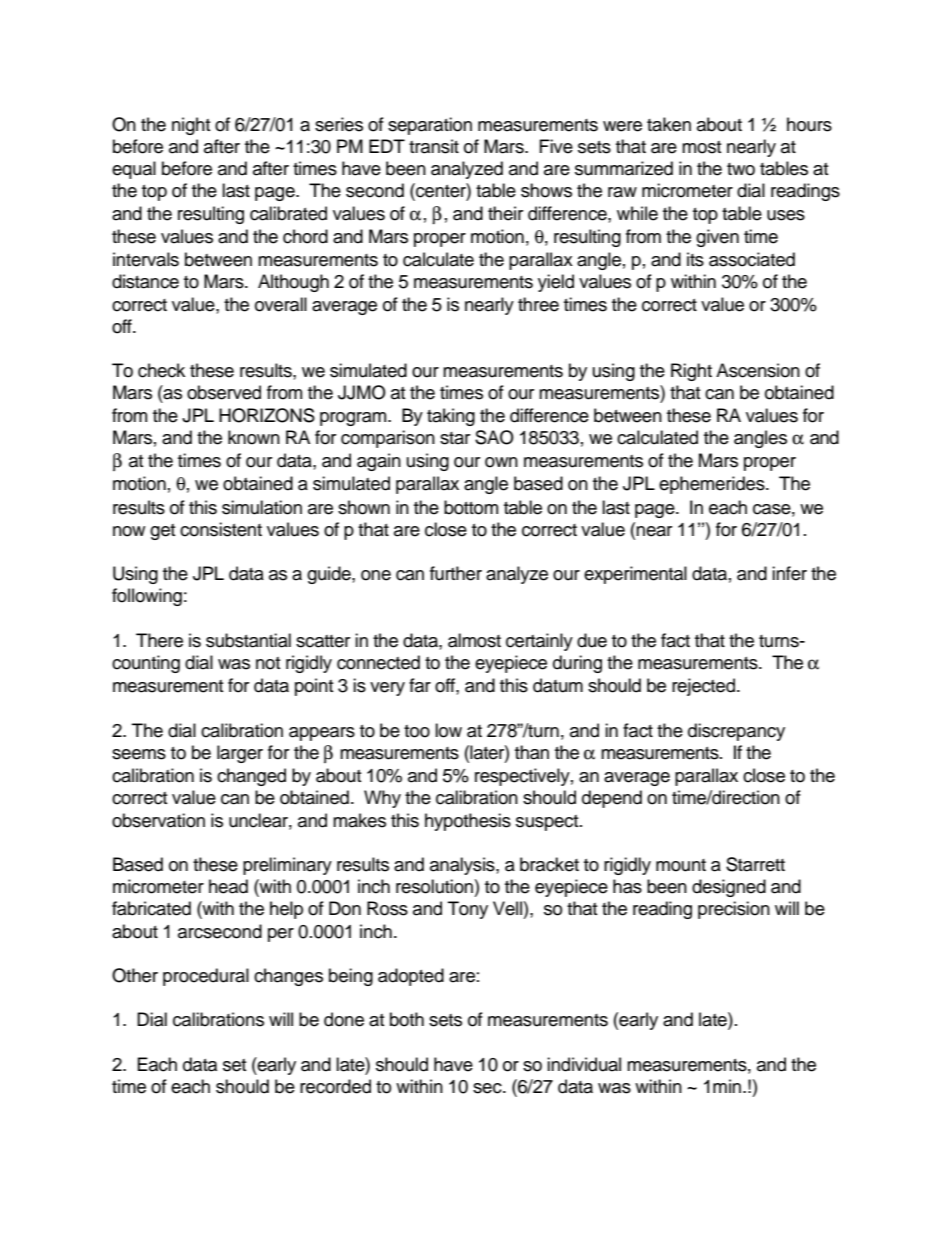 The image size is (952, 1233). What do you see at coordinates (494, 437) in the screenshot?
I see `SAO` at bounding box center [494, 437].
